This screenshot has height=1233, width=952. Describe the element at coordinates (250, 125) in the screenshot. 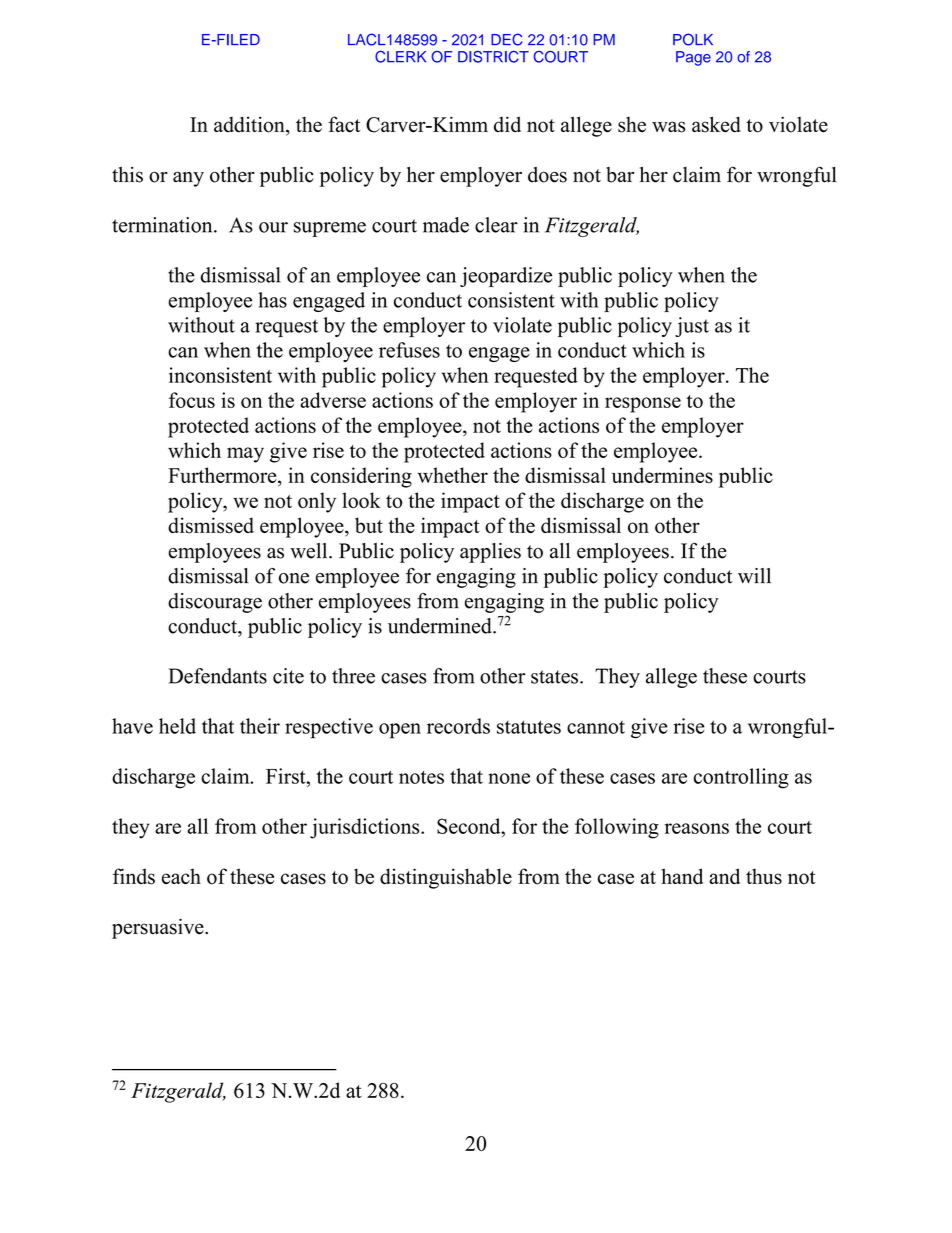

I see `addition` at that location.
